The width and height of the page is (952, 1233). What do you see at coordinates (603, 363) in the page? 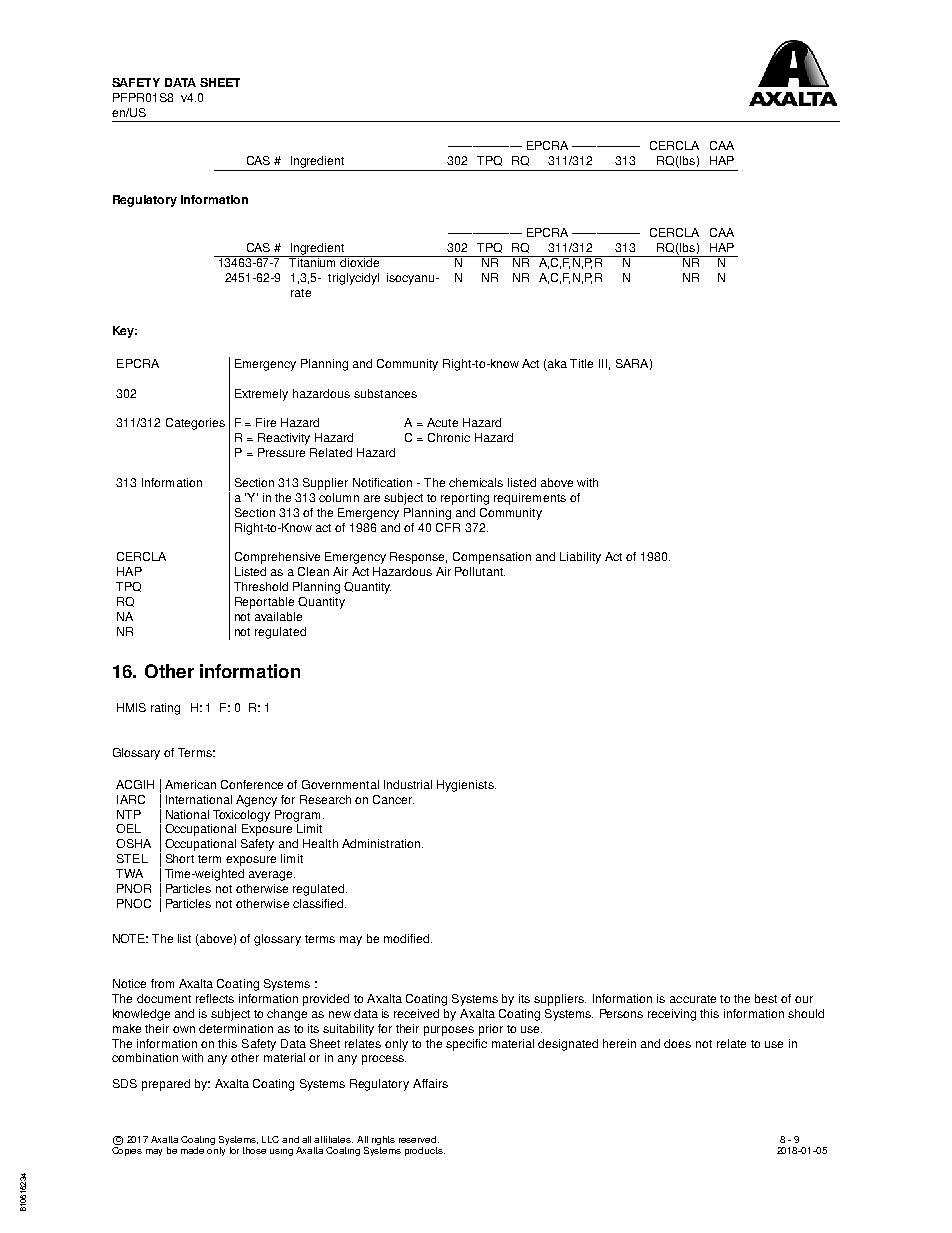
I see `III` at bounding box center [603, 363].
